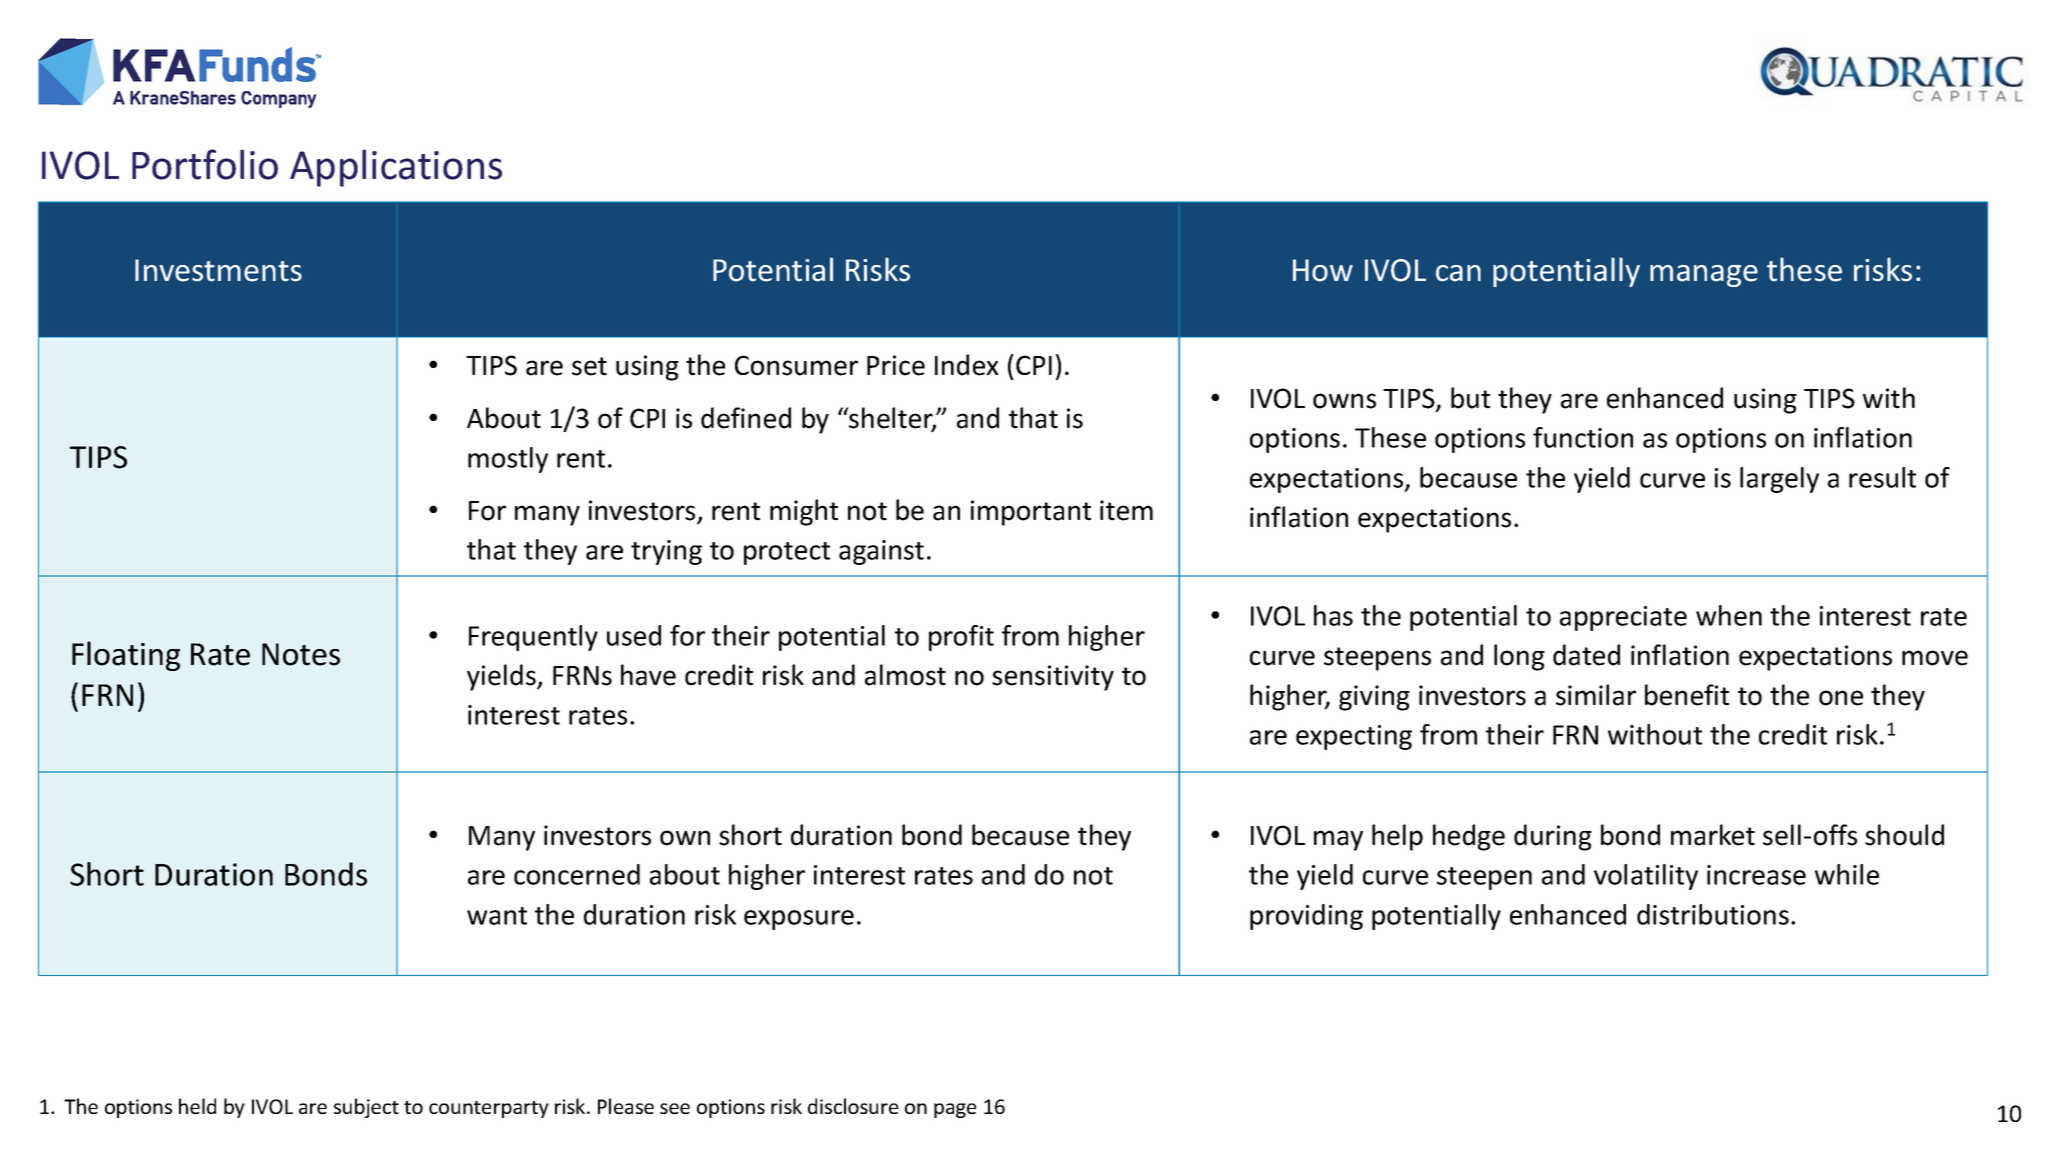 This document has height=1159, width=2061. I want to click on manage, so click(1704, 276).
